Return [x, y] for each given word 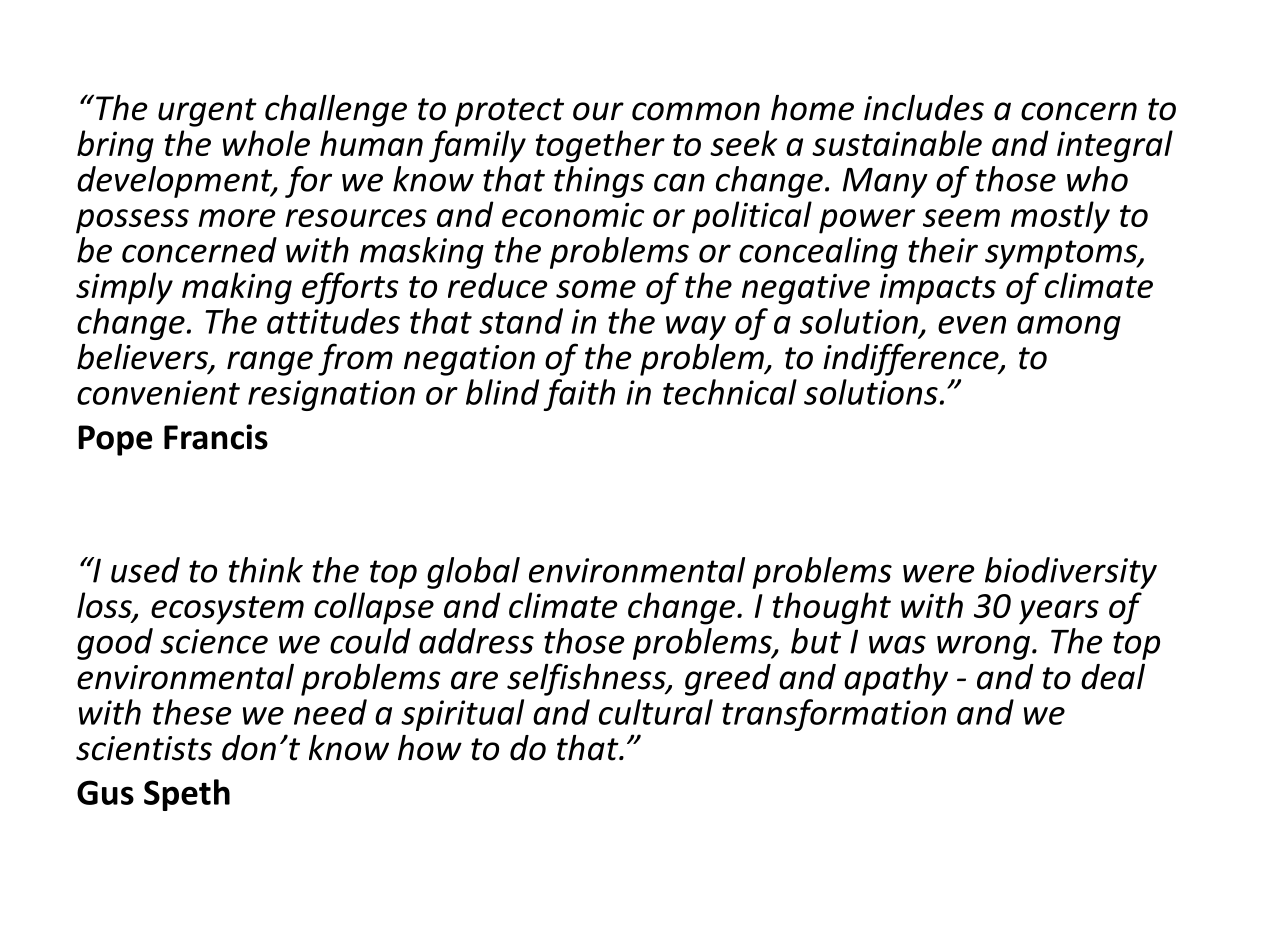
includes [924, 108]
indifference [912, 359]
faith [579, 395]
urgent [207, 112]
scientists [144, 748]
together [600, 146]
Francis [216, 437]
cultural [656, 712]
